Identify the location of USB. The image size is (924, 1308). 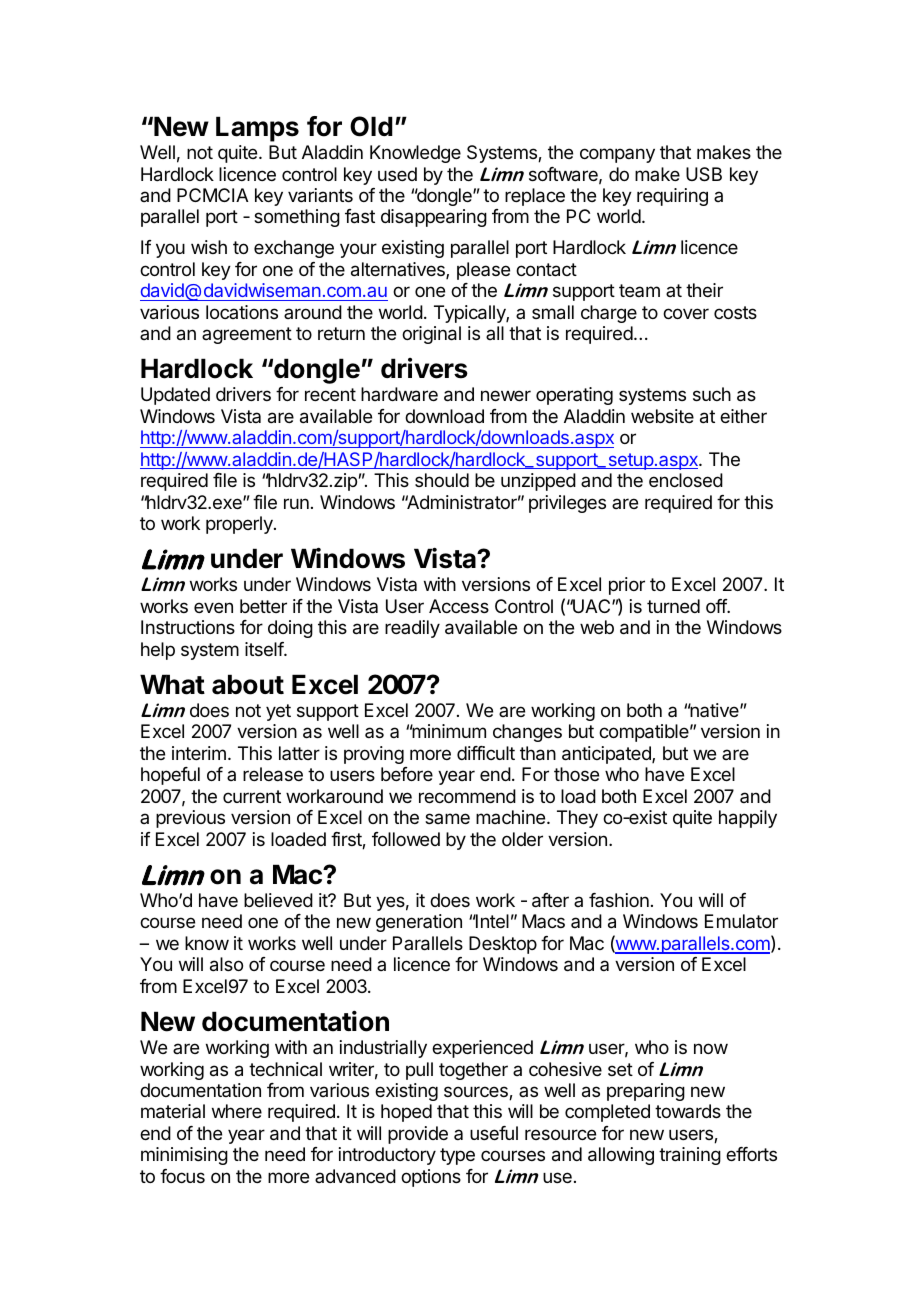
(704, 174).
